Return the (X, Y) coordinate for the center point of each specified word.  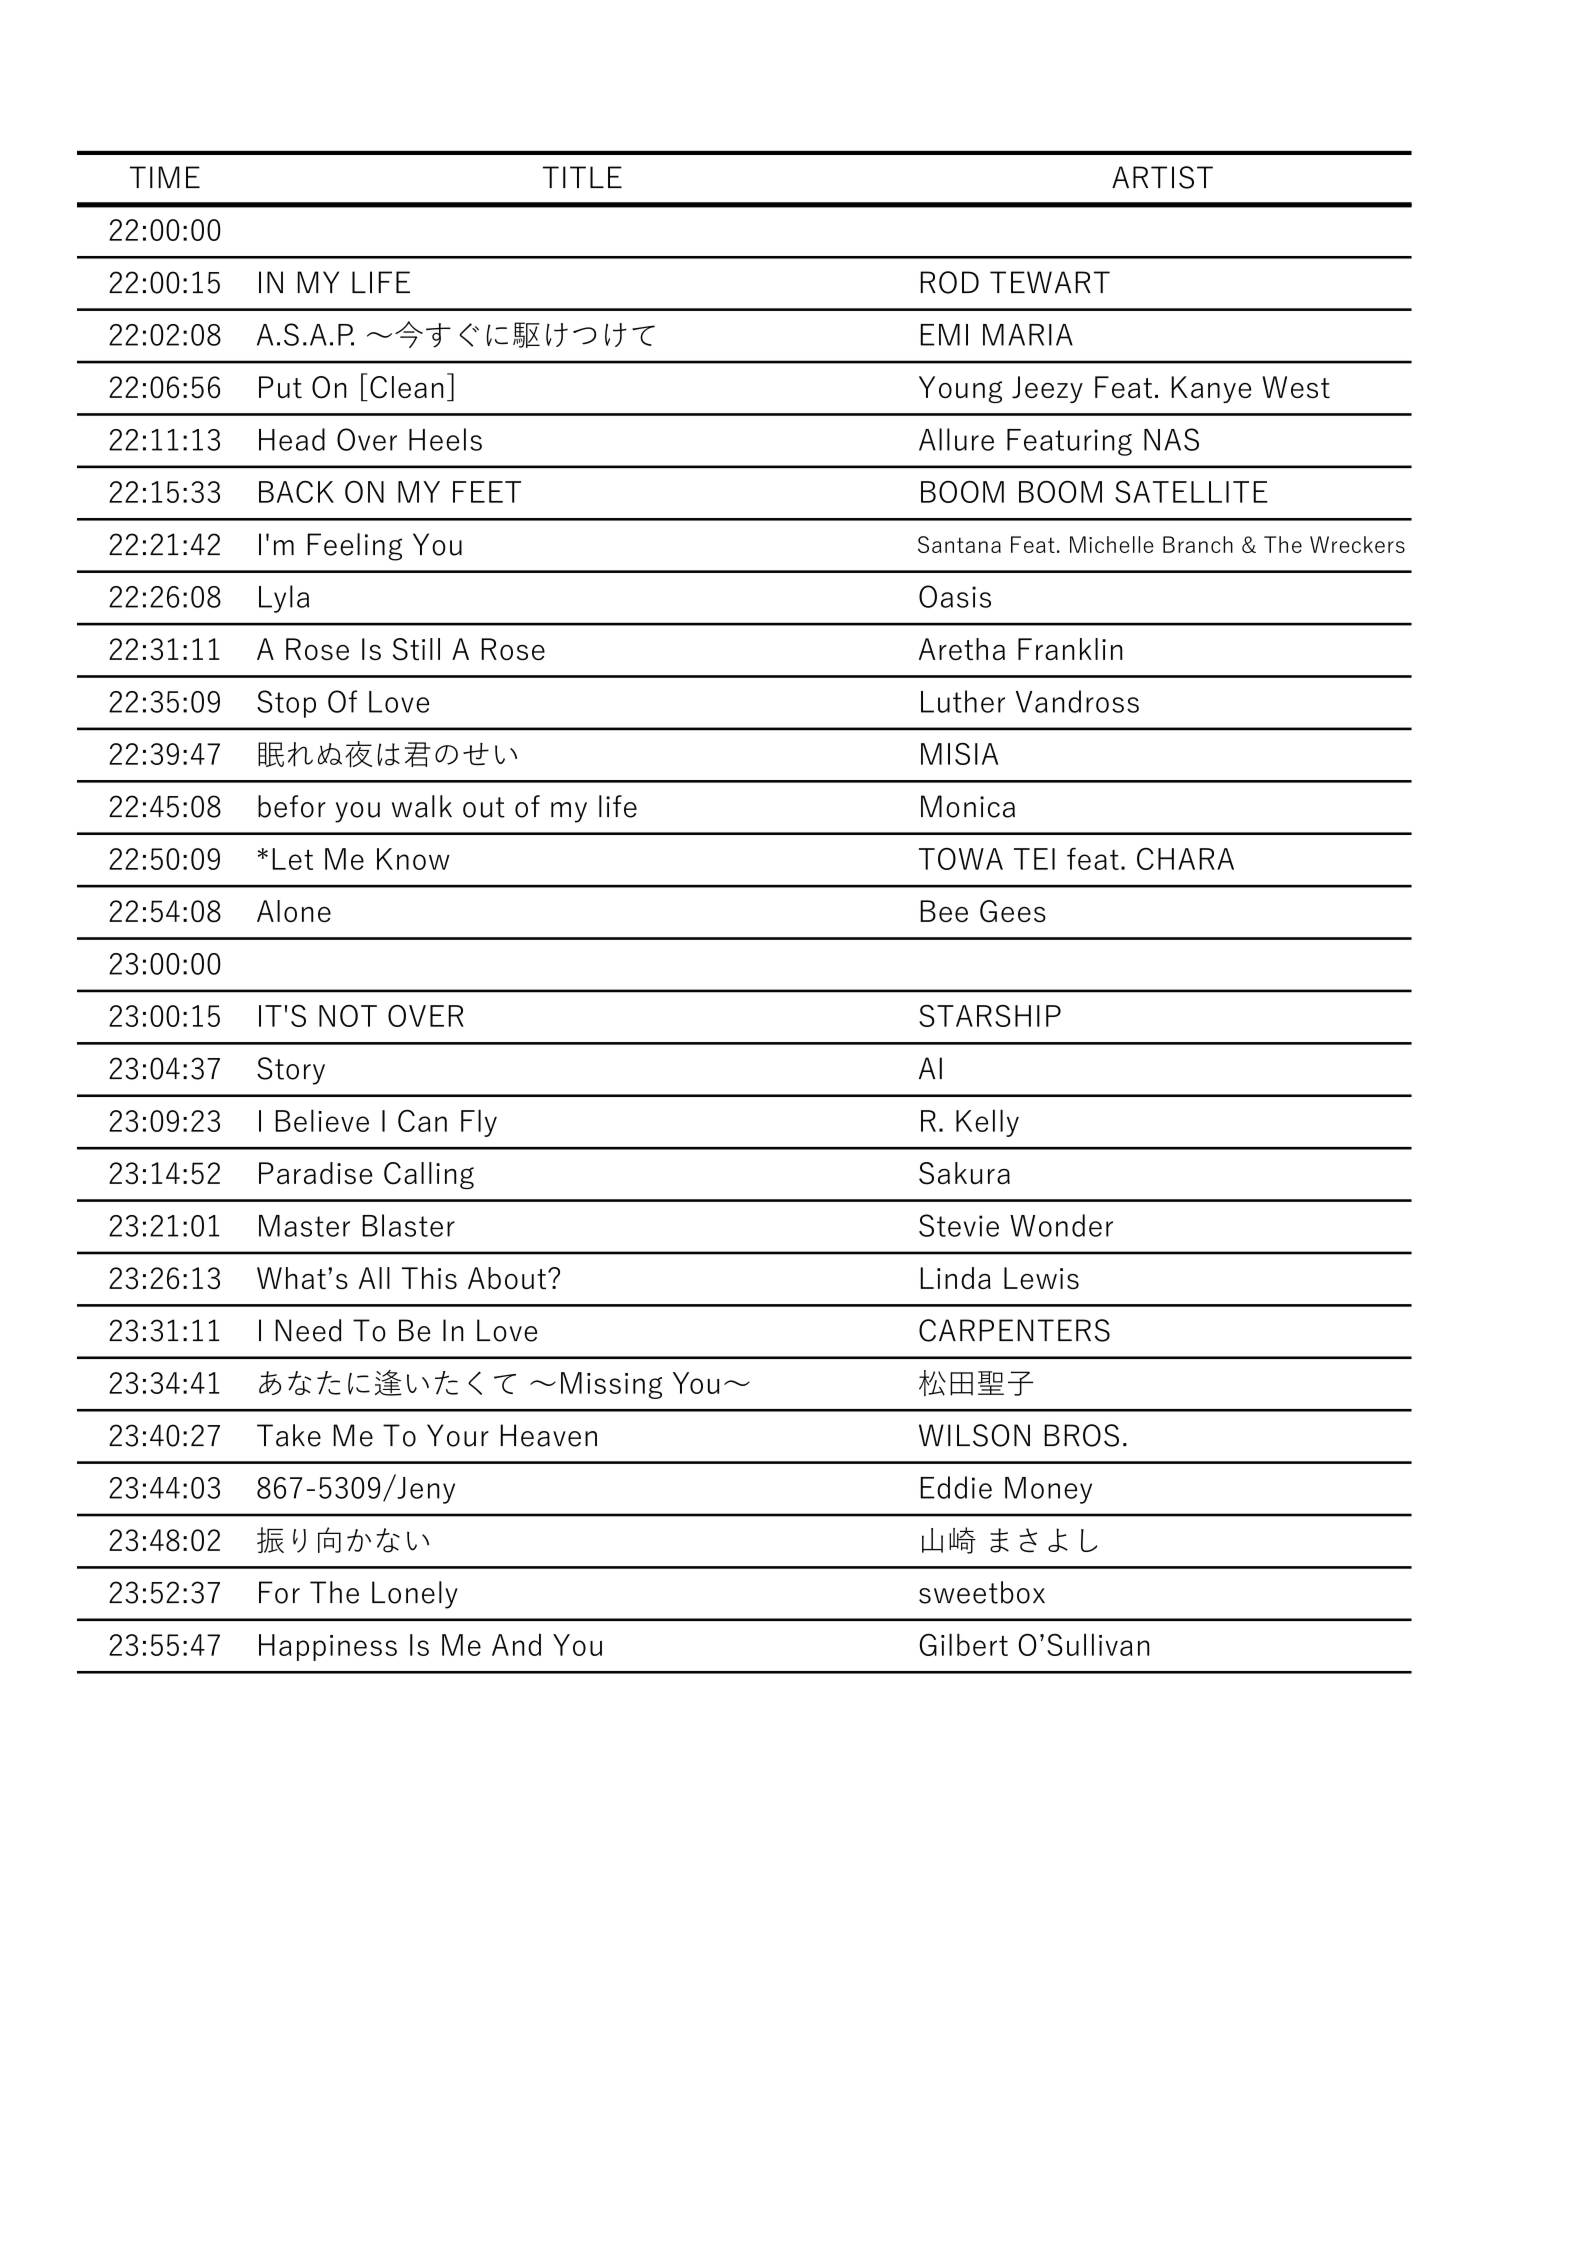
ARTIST (1162, 177)
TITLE (582, 177)
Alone (294, 911)
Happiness (328, 1647)
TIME (165, 177)
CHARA (1185, 859)
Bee (944, 911)
